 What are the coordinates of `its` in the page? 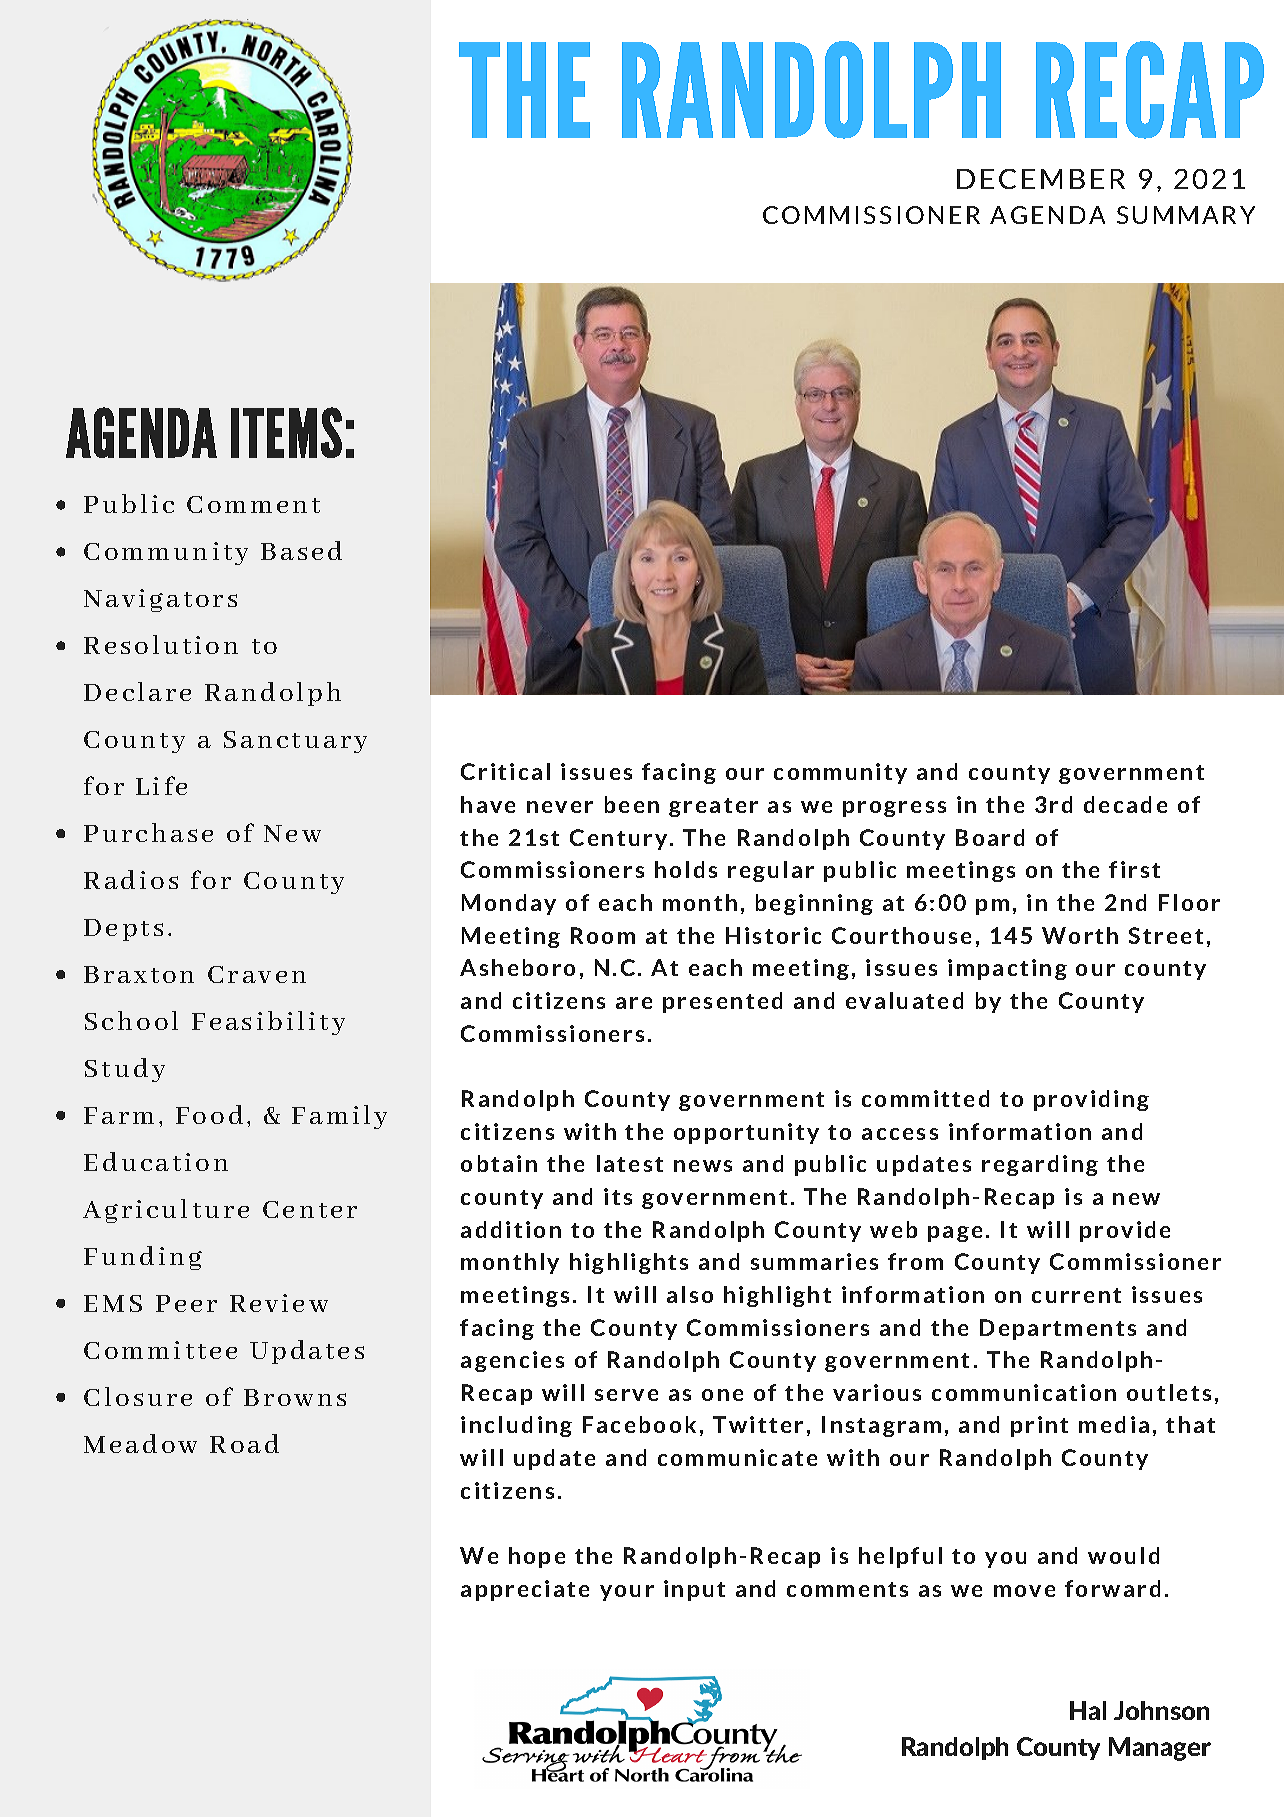 It's located at (618, 1196).
